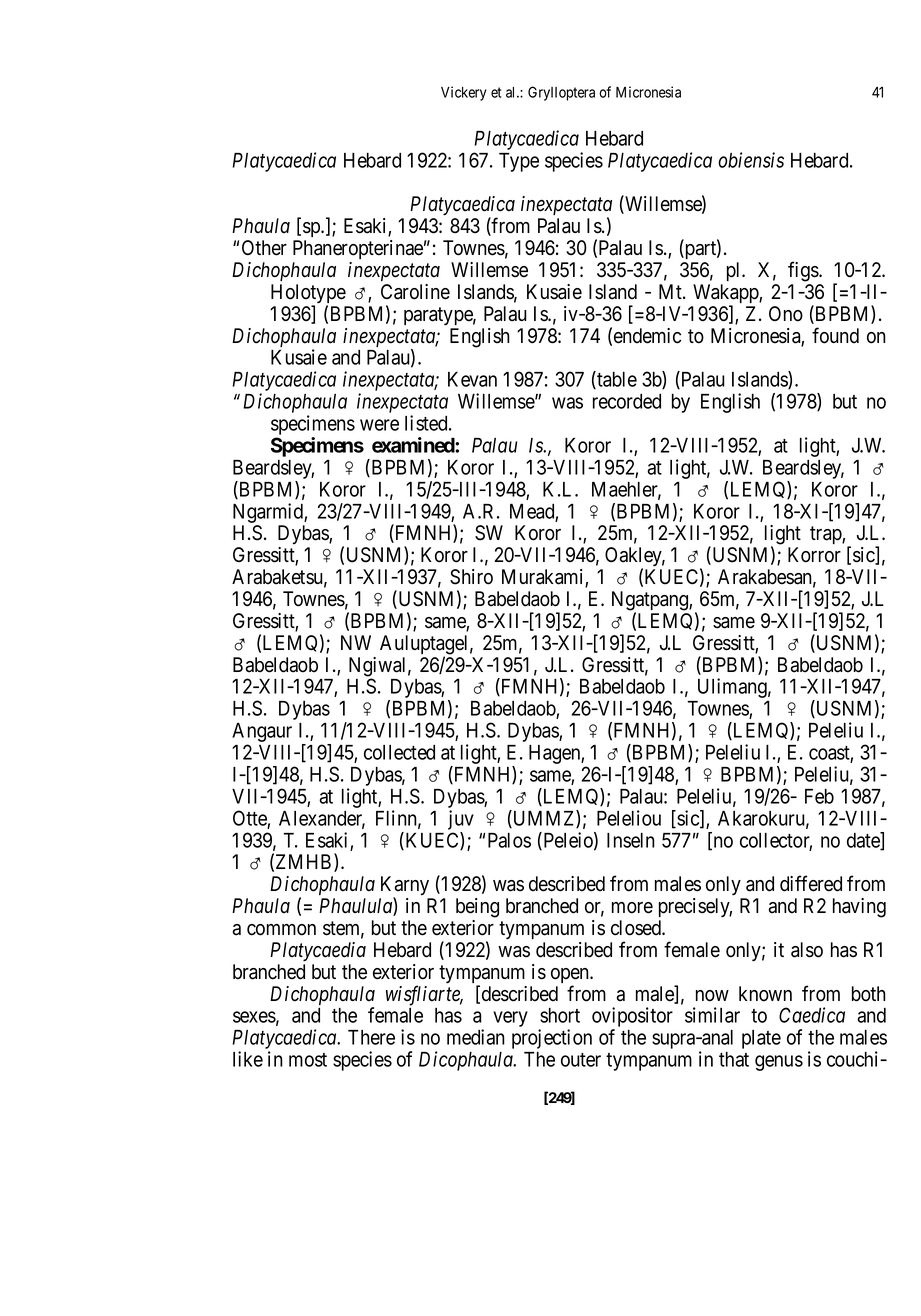 The height and width of the screenshot is (1316, 921). Describe the element at coordinates (471, 577) in the screenshot. I see `Shiro` at that location.
